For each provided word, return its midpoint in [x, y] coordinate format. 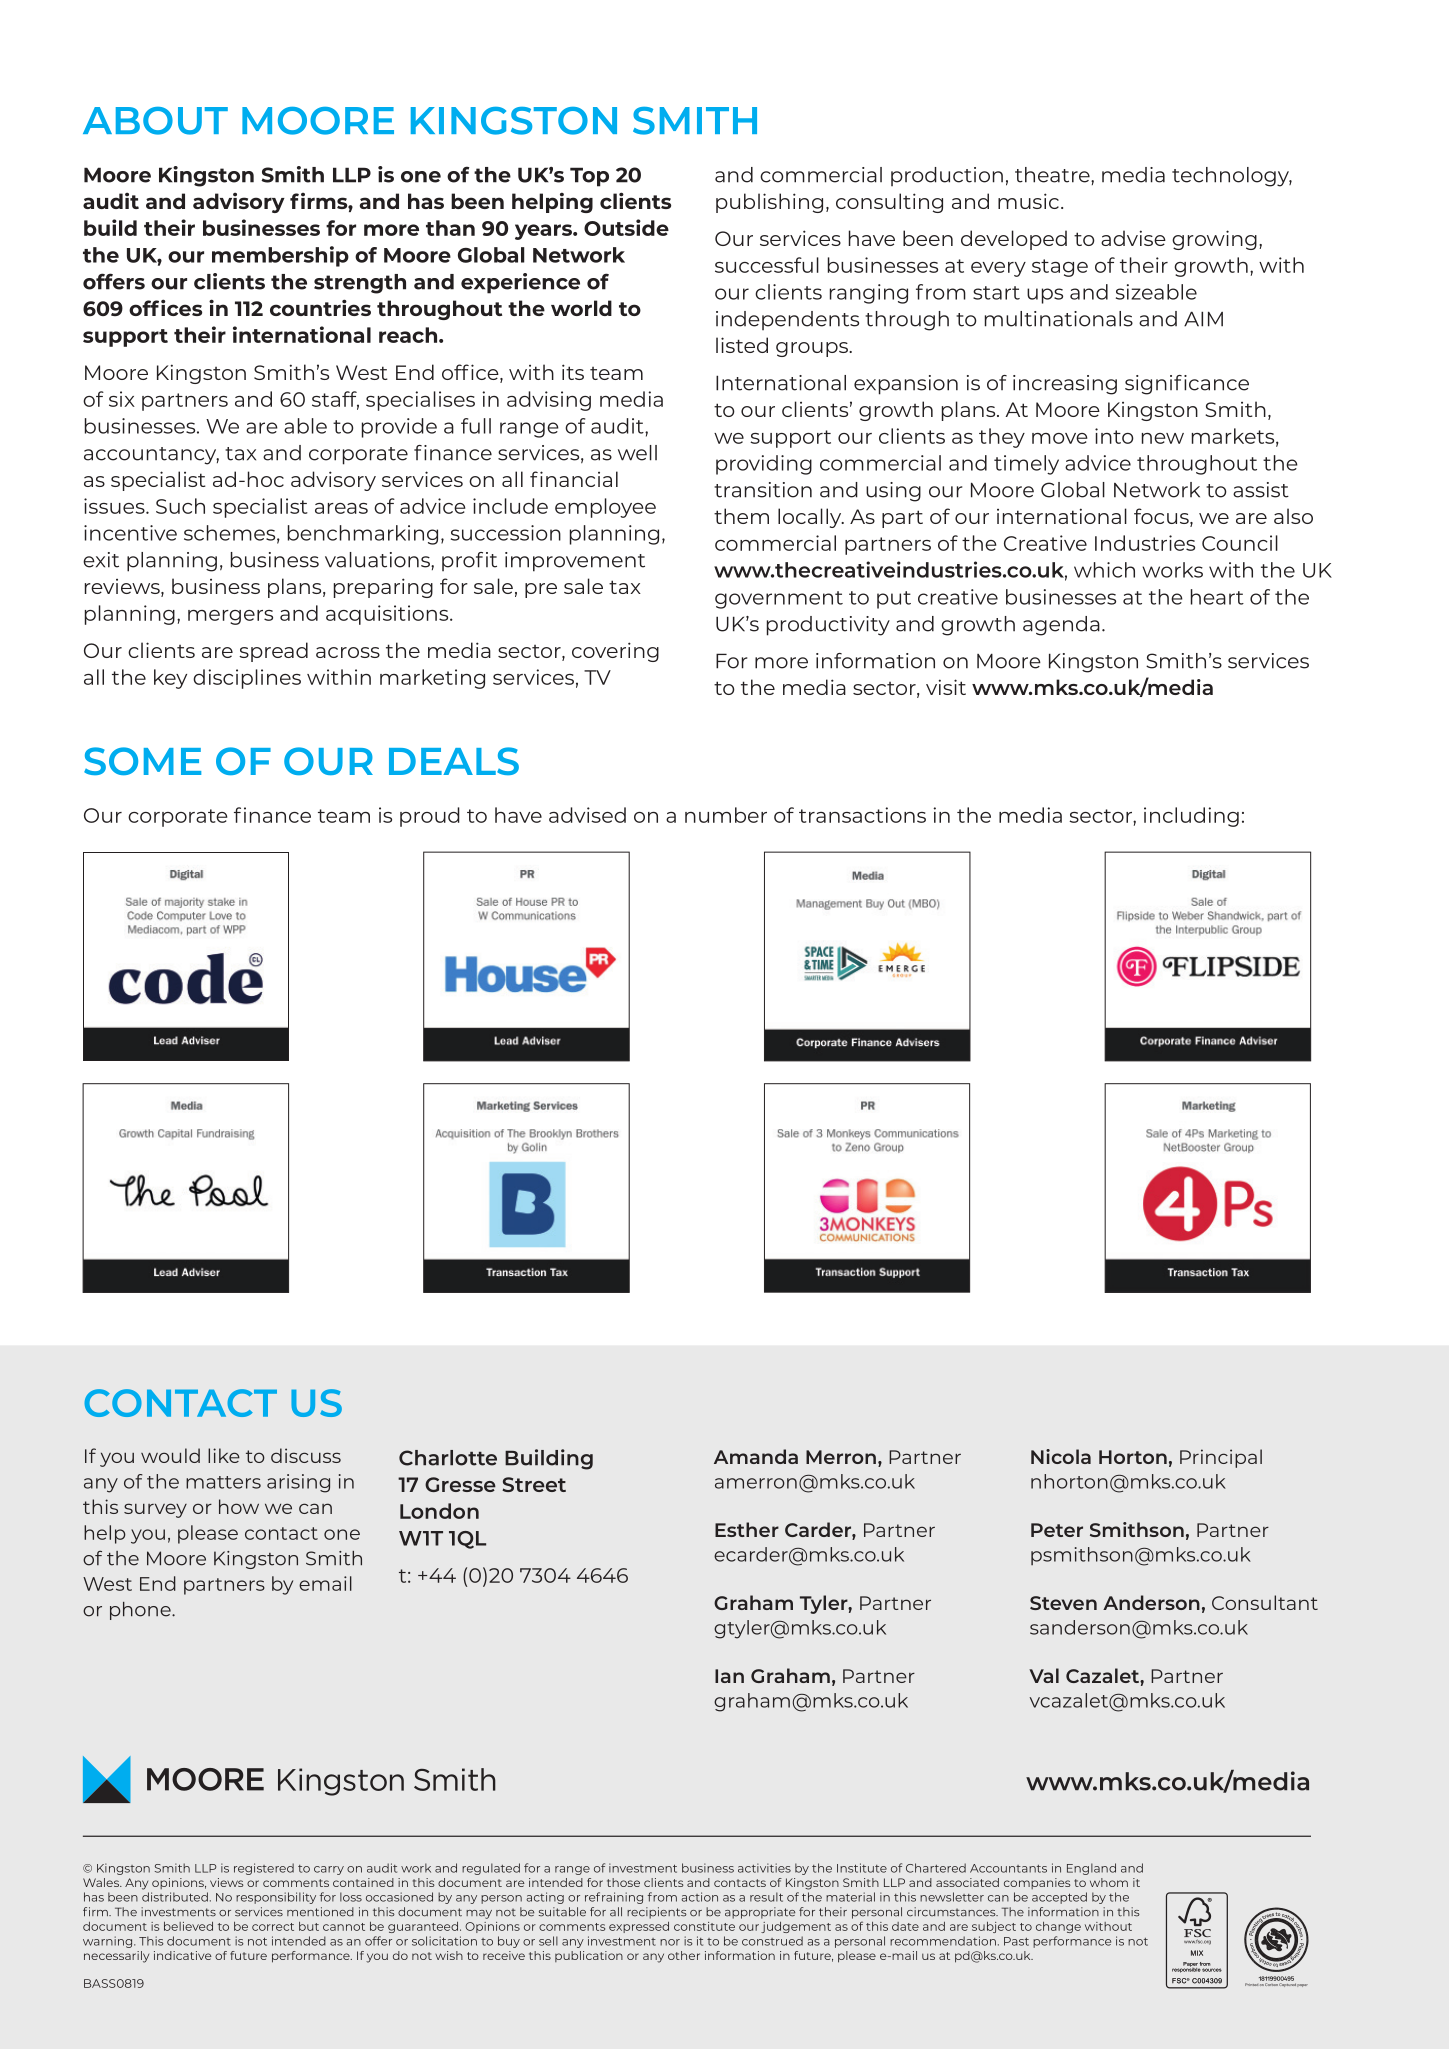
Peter [1057, 1530]
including [1191, 817]
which [1104, 570]
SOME [142, 761]
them [741, 516]
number [726, 815]
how [239, 1506]
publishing [769, 203]
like [224, 1455]
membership [280, 256]
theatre [1053, 175]
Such [180, 506]
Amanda [756, 1456]
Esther [747, 1529]
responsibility [276, 1898]
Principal [1221, 1458]
